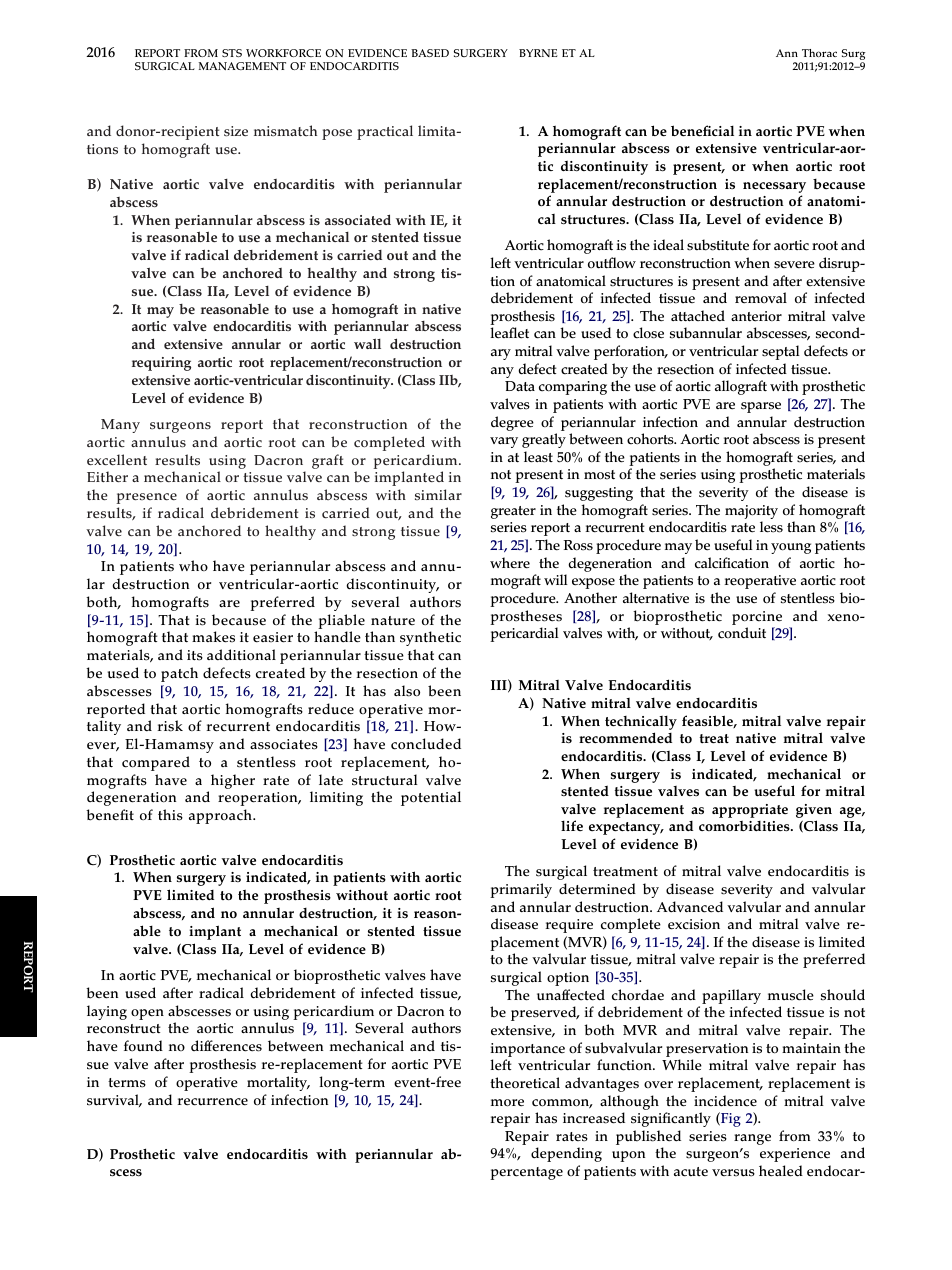  Describe the element at coordinates (757, 618) in the screenshot. I see `porcine` at that location.
